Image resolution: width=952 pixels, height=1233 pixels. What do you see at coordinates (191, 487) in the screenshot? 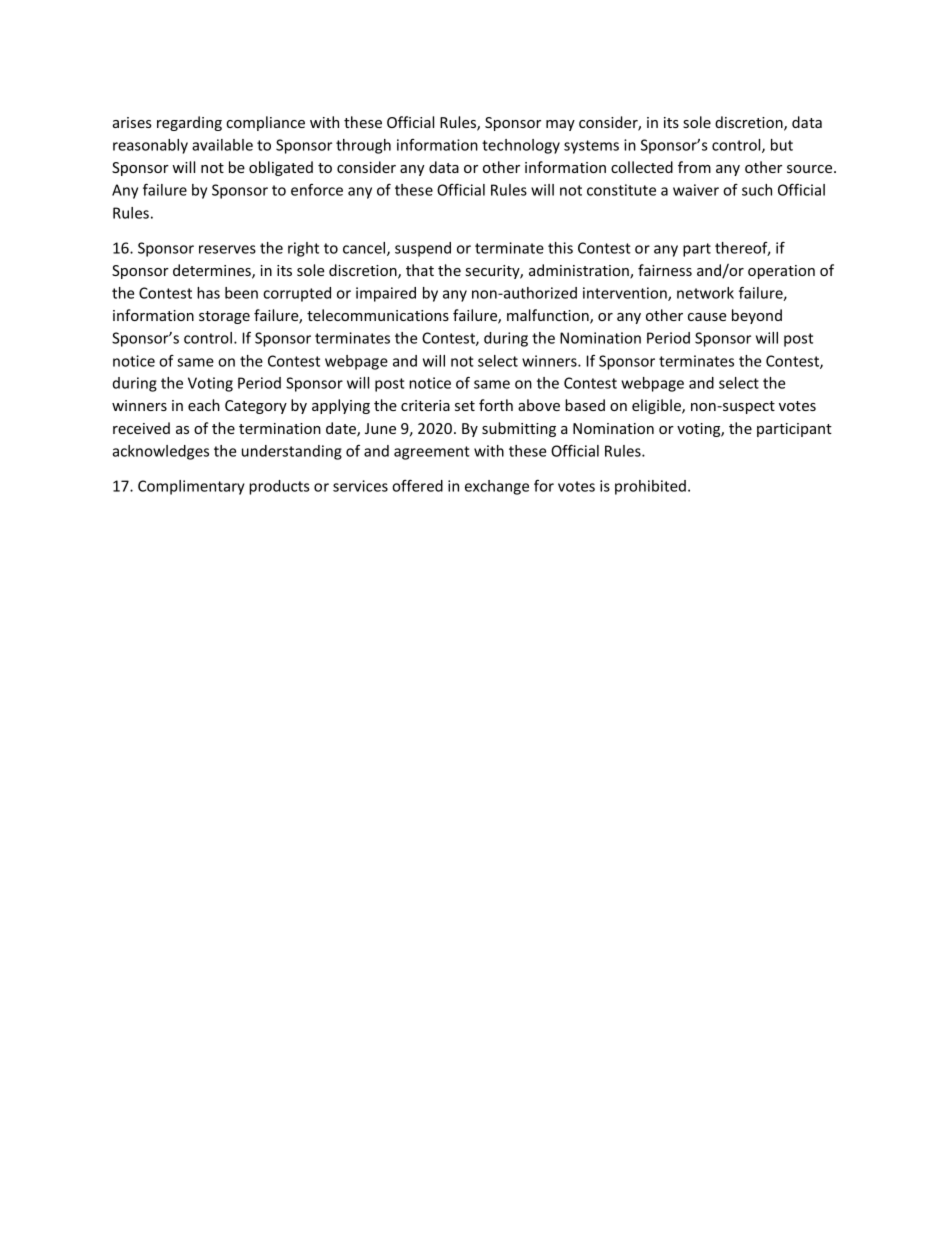
I see `Complimentary` at bounding box center [191, 487].
